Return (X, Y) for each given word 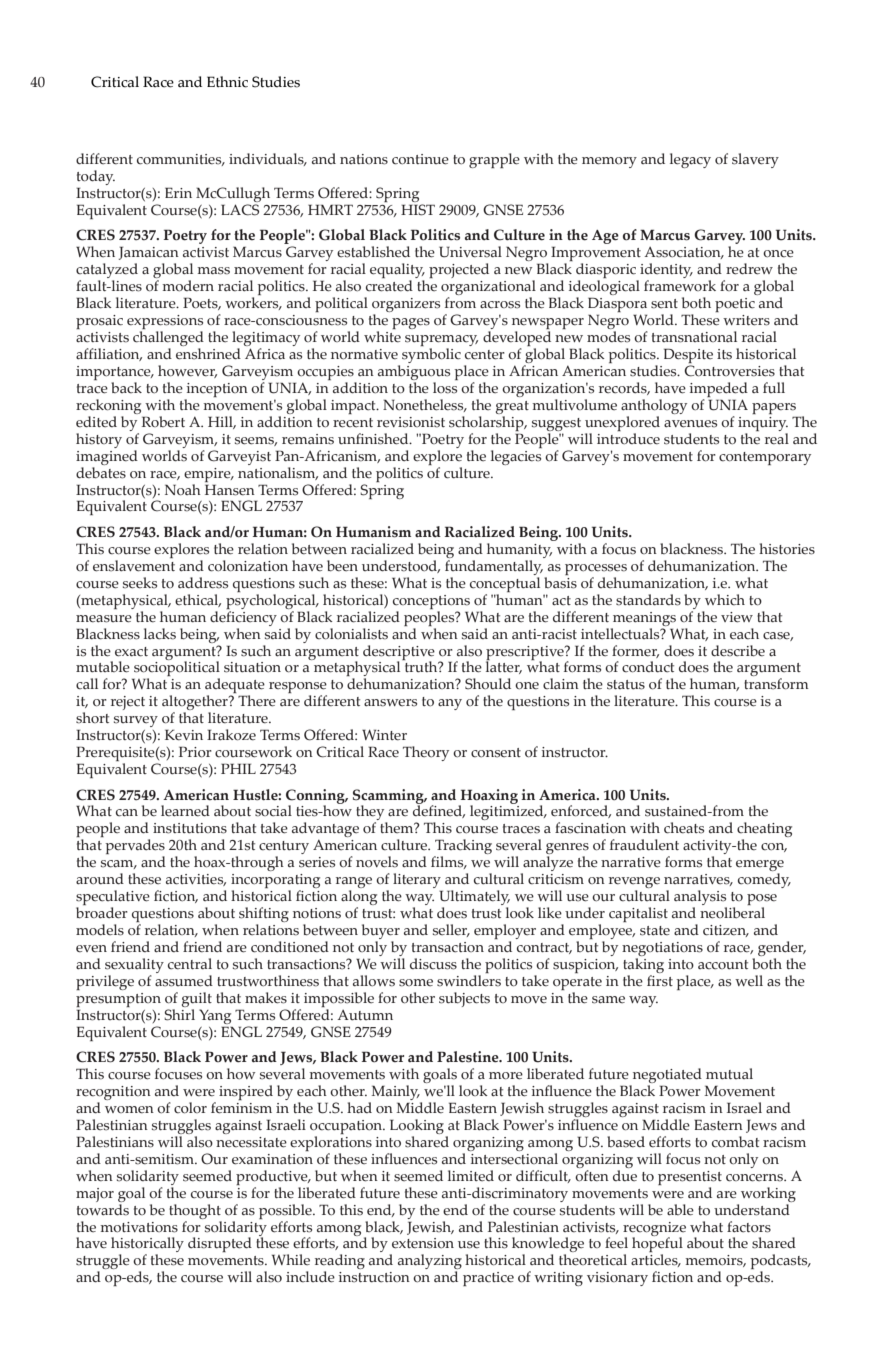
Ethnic (227, 82)
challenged (168, 340)
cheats (684, 828)
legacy (690, 160)
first (660, 981)
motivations (139, 1227)
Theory (426, 753)
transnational (694, 337)
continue (420, 159)
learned (185, 811)
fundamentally (494, 566)
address (203, 583)
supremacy (441, 342)
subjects (464, 999)
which (725, 600)
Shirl (179, 1013)
